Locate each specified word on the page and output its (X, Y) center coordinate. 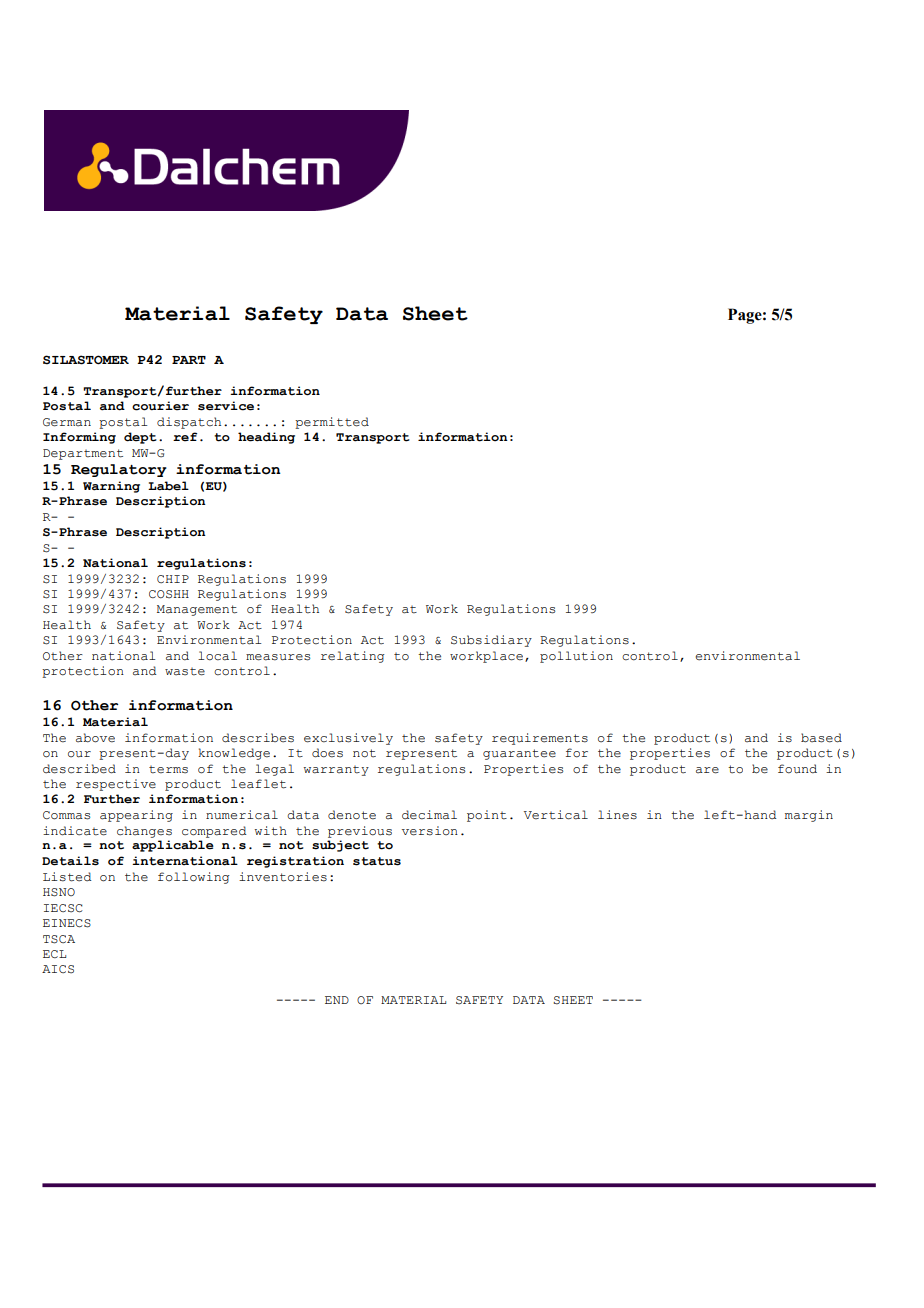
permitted (332, 423)
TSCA (59, 939)
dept (140, 438)
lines (617, 815)
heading (266, 438)
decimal (429, 815)
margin (809, 816)
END (337, 1000)
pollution (576, 657)
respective (116, 785)
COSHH (169, 594)
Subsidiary (491, 641)
